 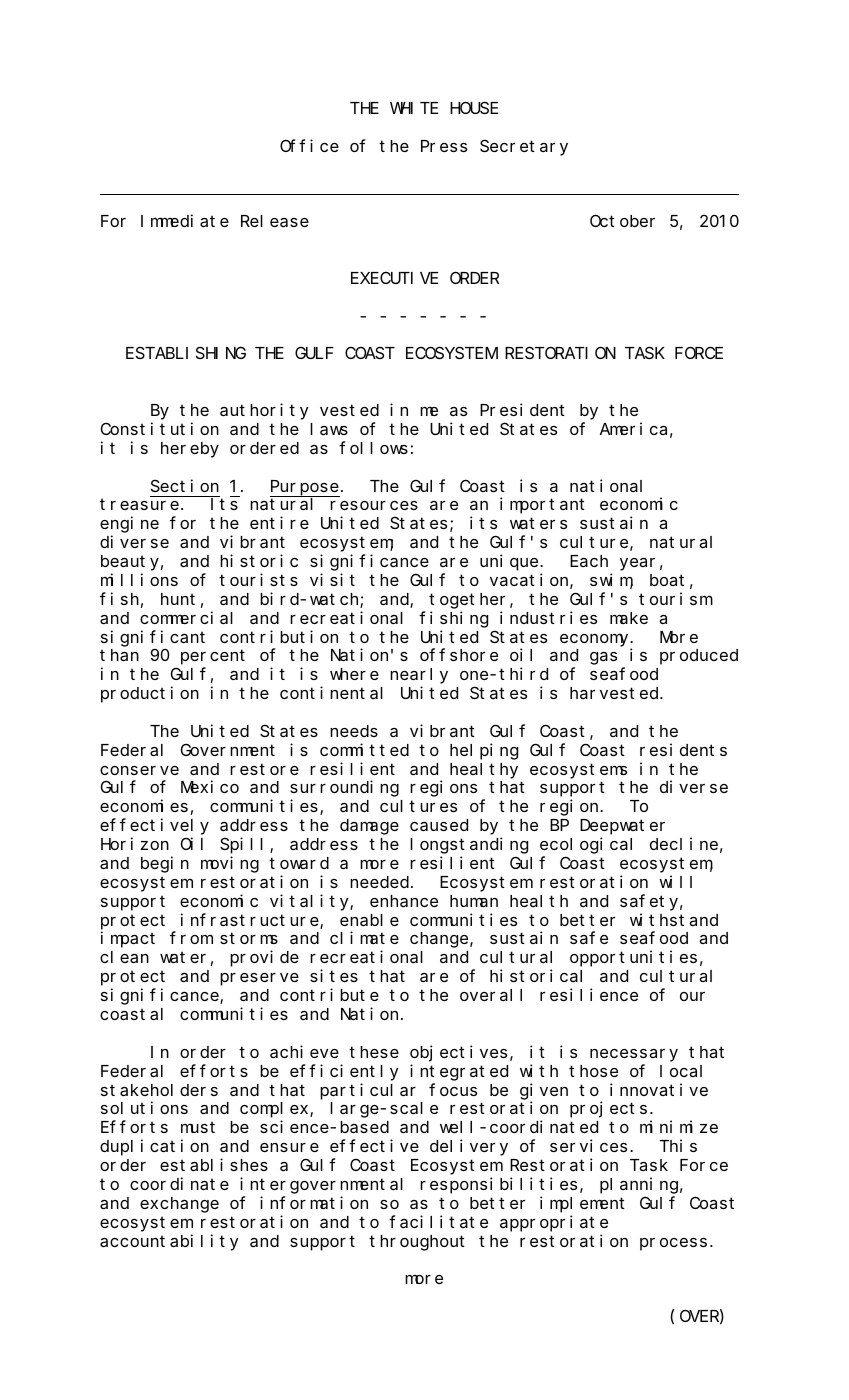 What do you see at coordinates (589, 561) in the screenshot?
I see `Each` at bounding box center [589, 561].
